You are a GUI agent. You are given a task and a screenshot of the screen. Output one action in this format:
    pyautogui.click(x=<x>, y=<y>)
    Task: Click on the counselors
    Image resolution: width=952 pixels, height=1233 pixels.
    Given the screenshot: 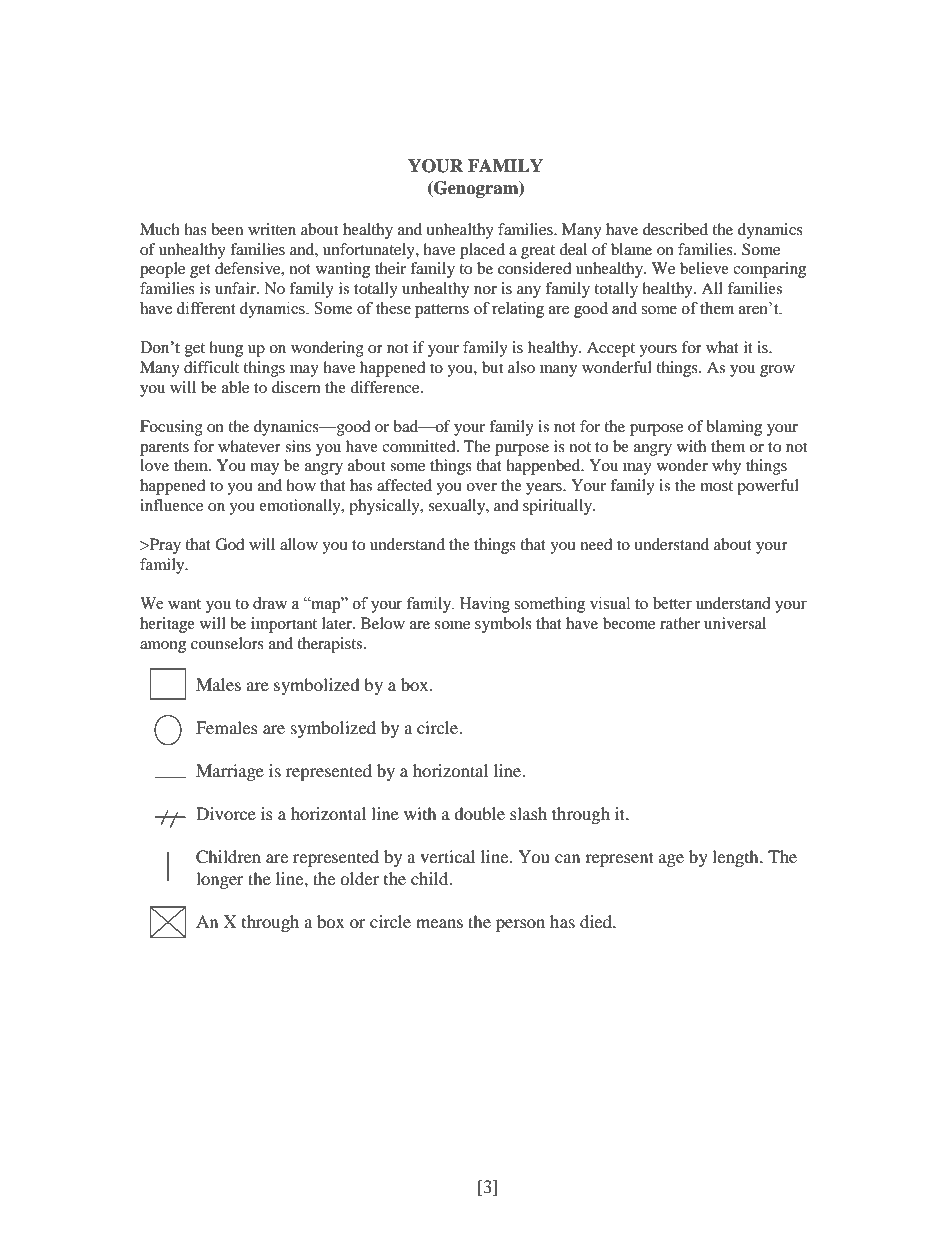 What is the action you would take?
    pyautogui.click(x=227, y=643)
